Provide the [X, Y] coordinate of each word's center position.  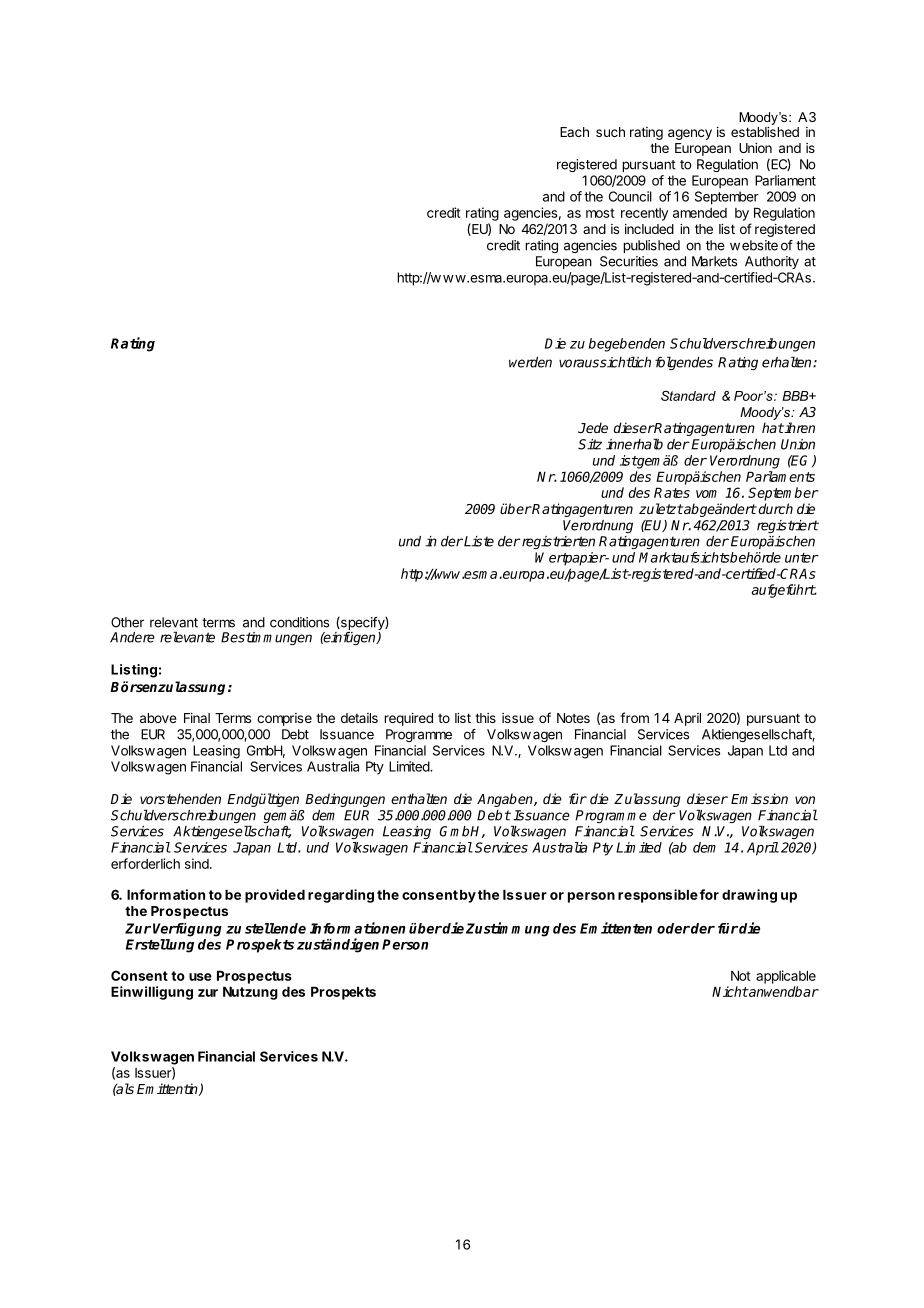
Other [127, 622]
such [610, 132]
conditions [299, 622]
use [200, 977]
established [765, 132]
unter [802, 558]
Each [574, 132]
